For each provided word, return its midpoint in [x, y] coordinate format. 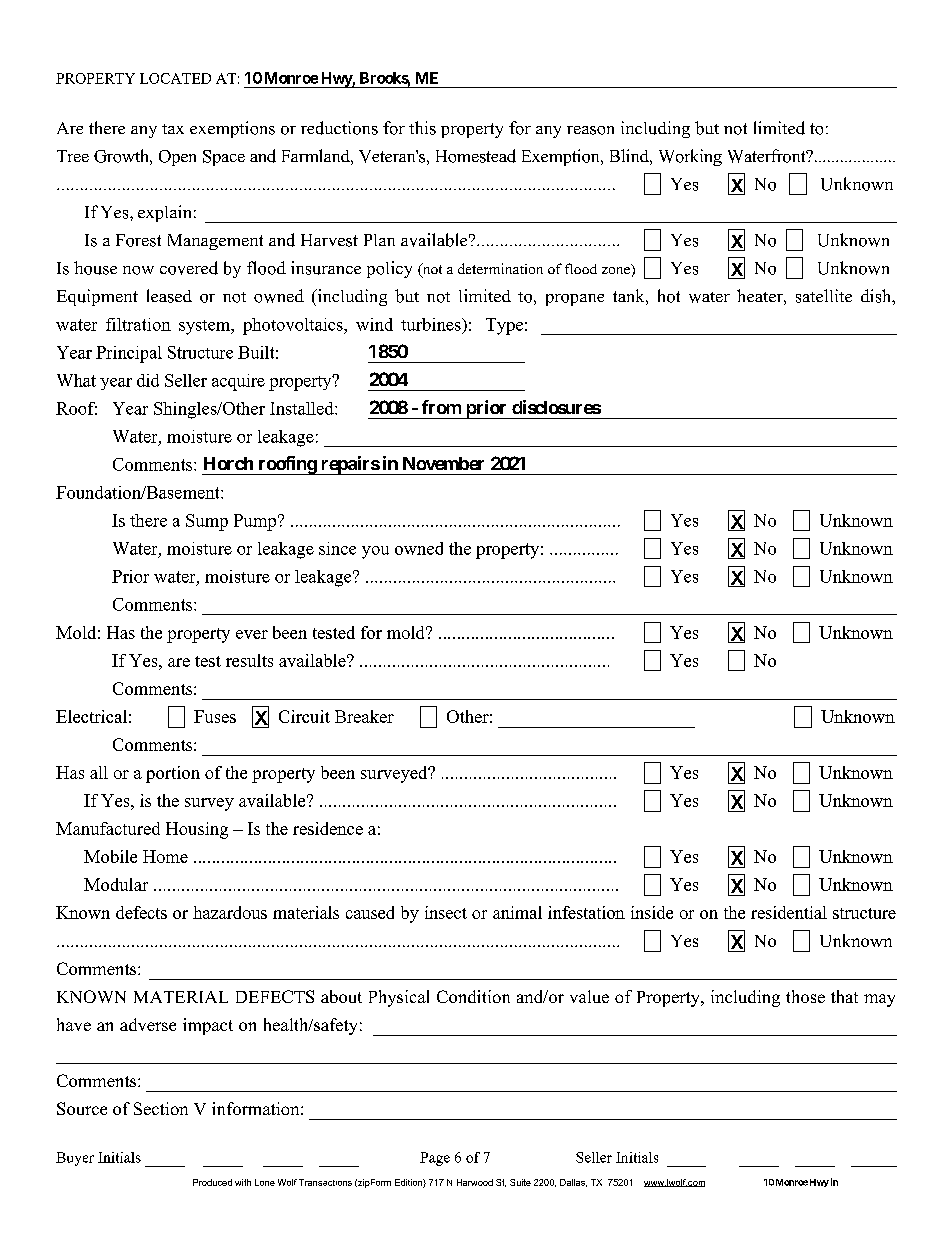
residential [789, 912]
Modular [116, 884]
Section [161, 1108]
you [375, 552]
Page [435, 1159]
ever [252, 634]
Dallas [573, 1183]
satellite [824, 296]
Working [690, 157]
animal [517, 912]
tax [173, 129]
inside [652, 912]
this [422, 128]
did [148, 380]
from [441, 407]
